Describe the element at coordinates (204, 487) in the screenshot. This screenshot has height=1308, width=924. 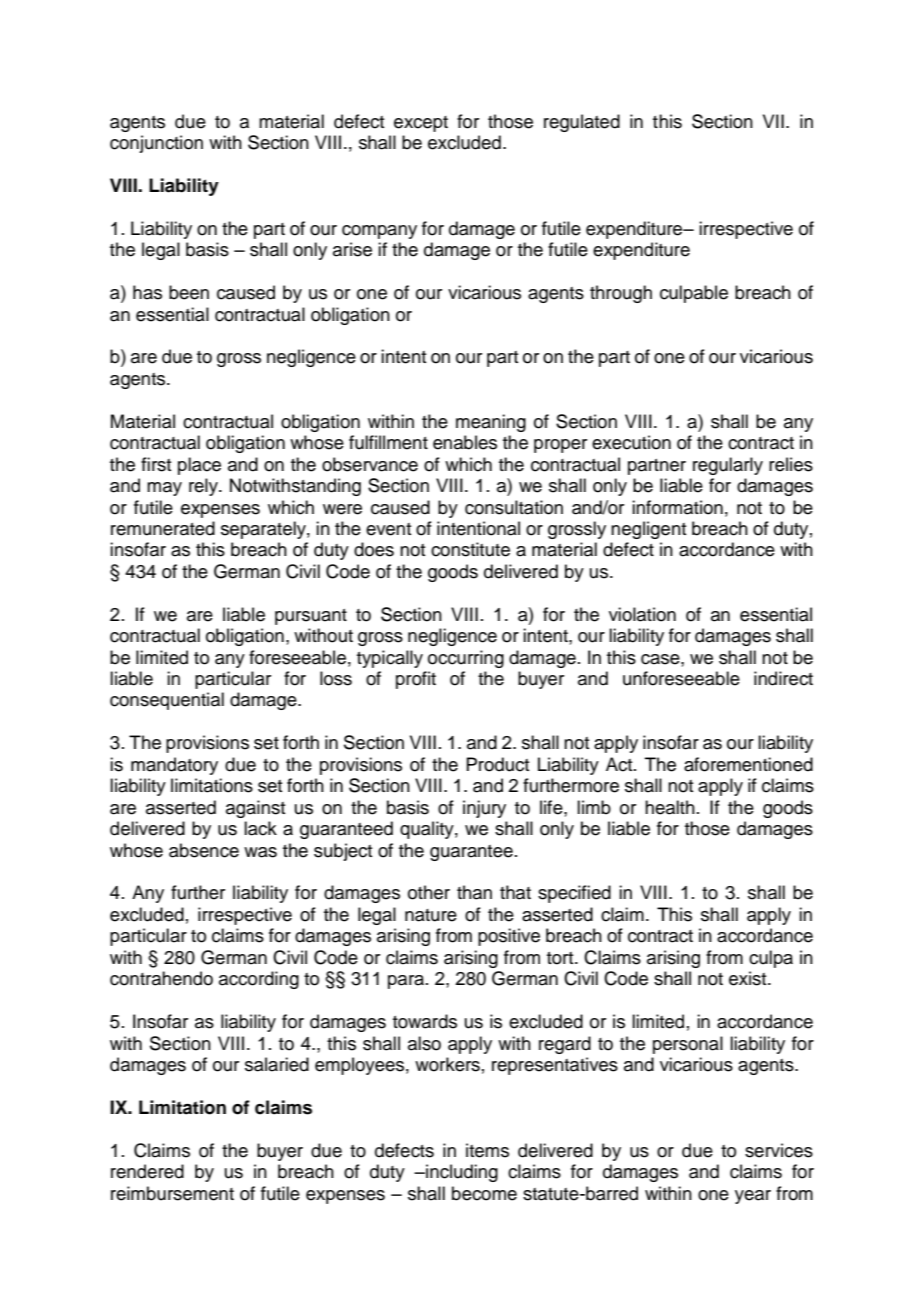
I see `rely` at that location.
